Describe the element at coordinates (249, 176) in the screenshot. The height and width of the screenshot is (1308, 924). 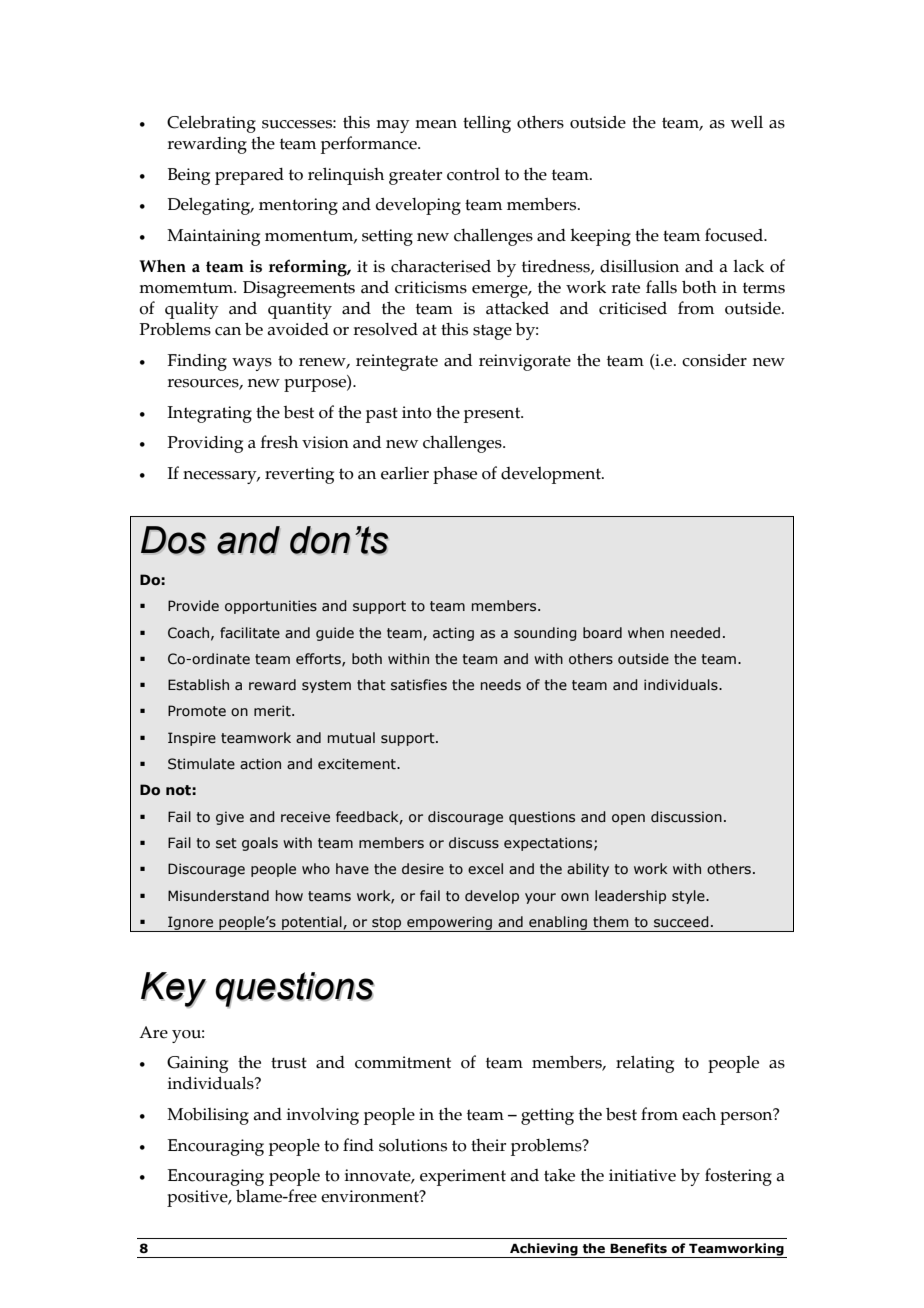
I see `prepared` at that location.
